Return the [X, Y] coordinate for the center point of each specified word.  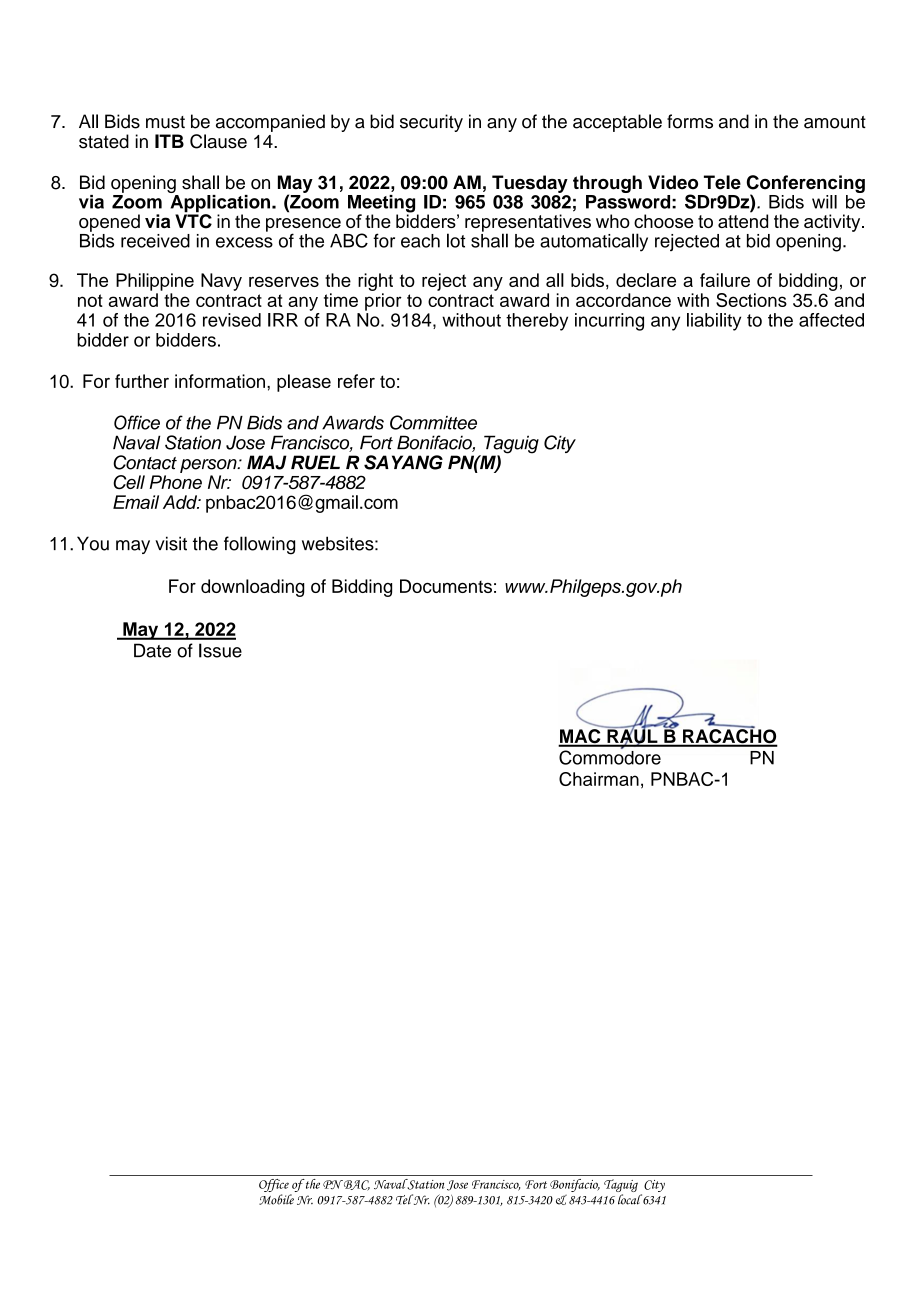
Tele [722, 182]
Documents [446, 586]
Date [152, 650]
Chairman [599, 779]
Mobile [276, 1199]
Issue [220, 650]
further [142, 381]
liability [714, 322]
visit [171, 543]
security [431, 123]
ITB [169, 141]
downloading [253, 588]
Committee [433, 422]
